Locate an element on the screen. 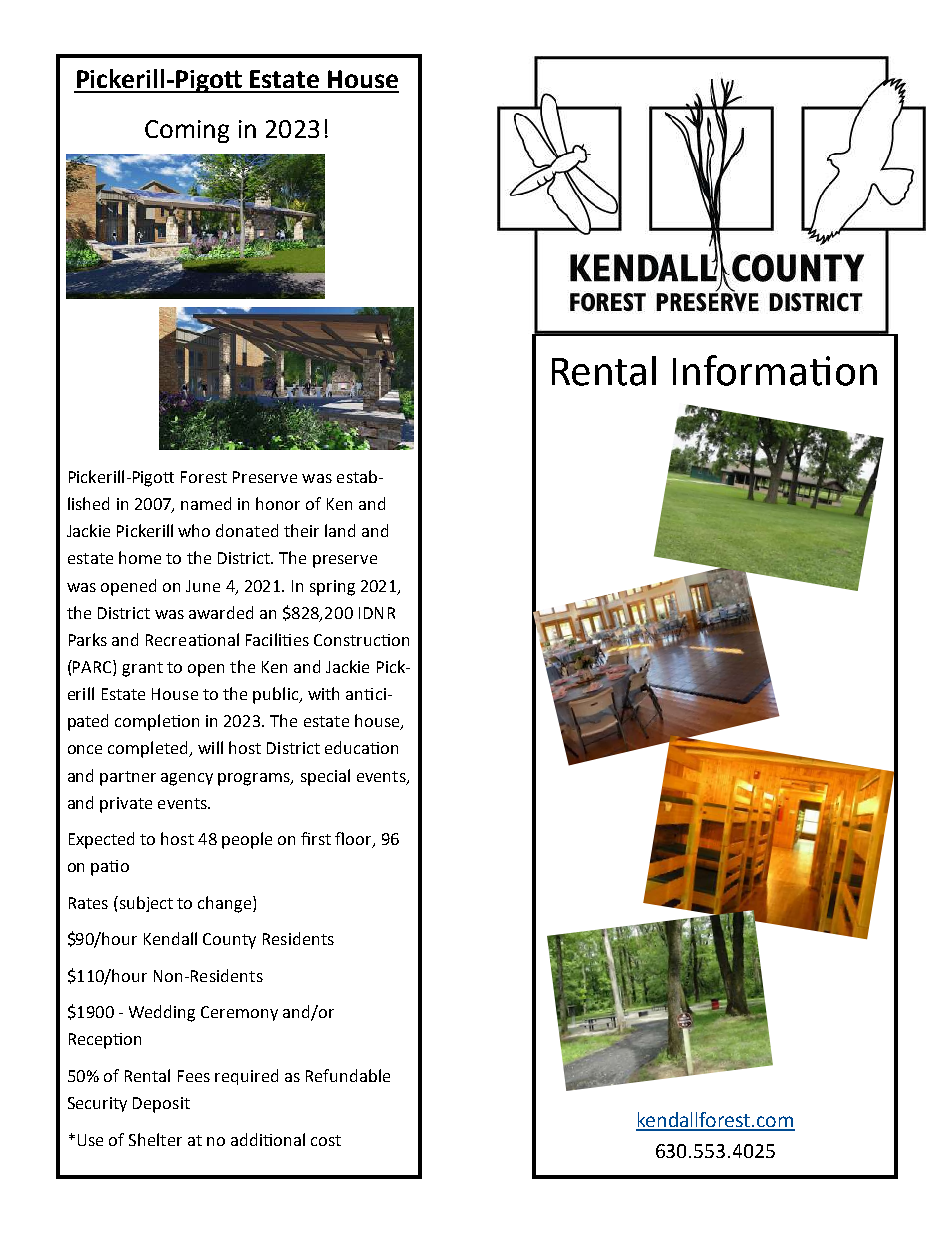  their is located at coordinates (301, 530).
